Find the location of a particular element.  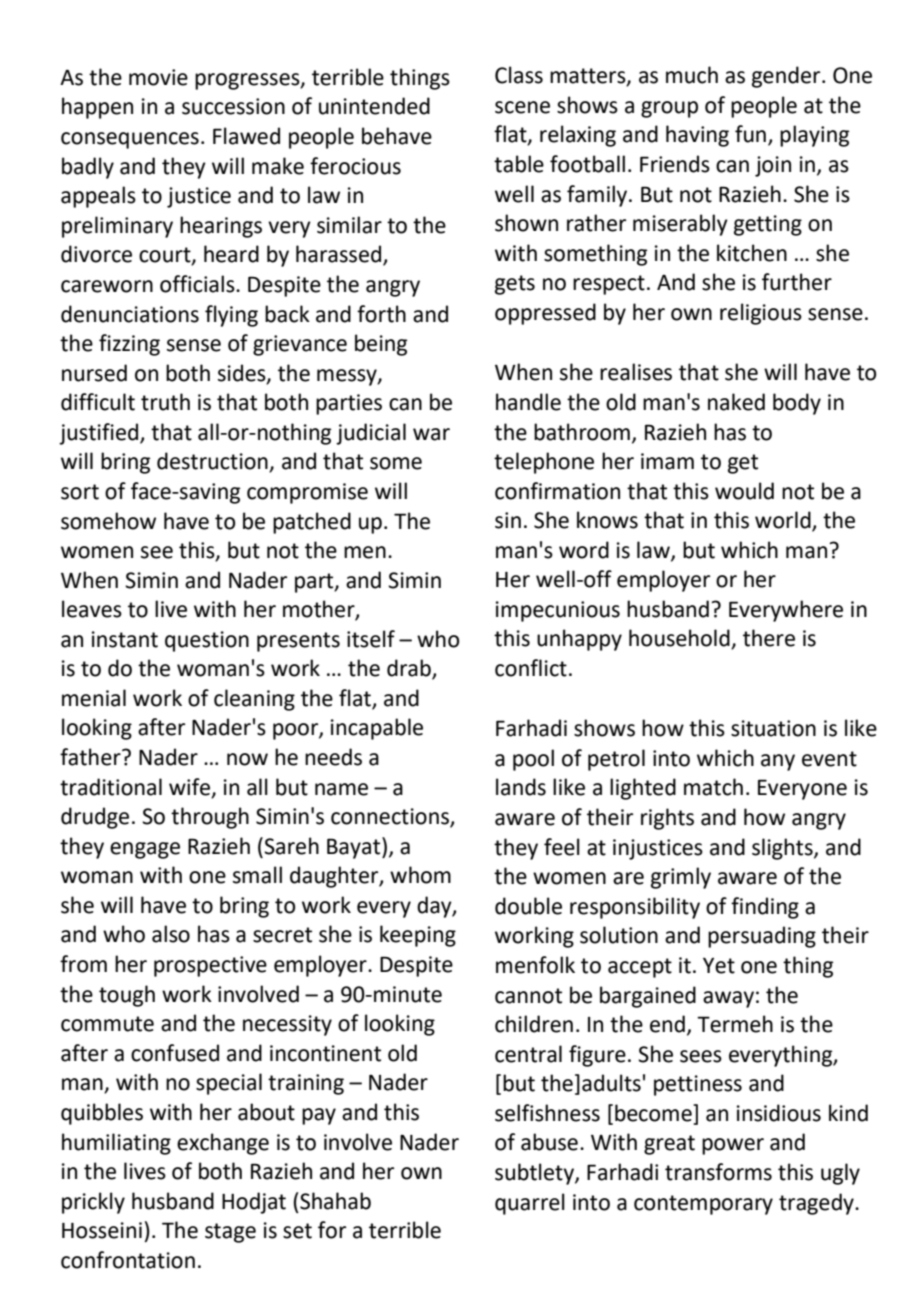

movie is located at coordinates (158, 77).
